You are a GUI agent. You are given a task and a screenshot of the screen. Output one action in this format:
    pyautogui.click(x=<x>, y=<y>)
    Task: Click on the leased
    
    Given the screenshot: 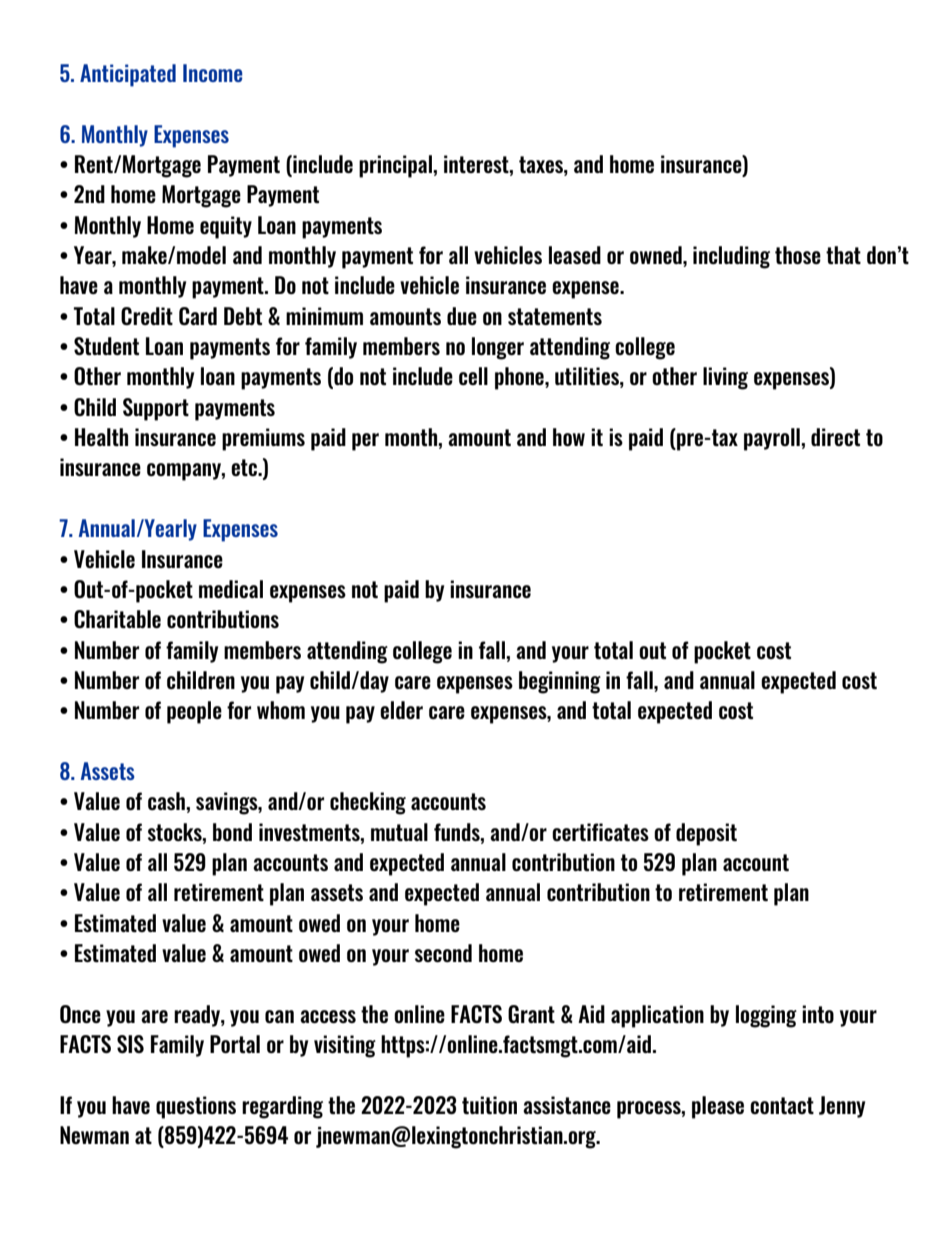 What is the action you would take?
    pyautogui.click(x=575, y=255)
